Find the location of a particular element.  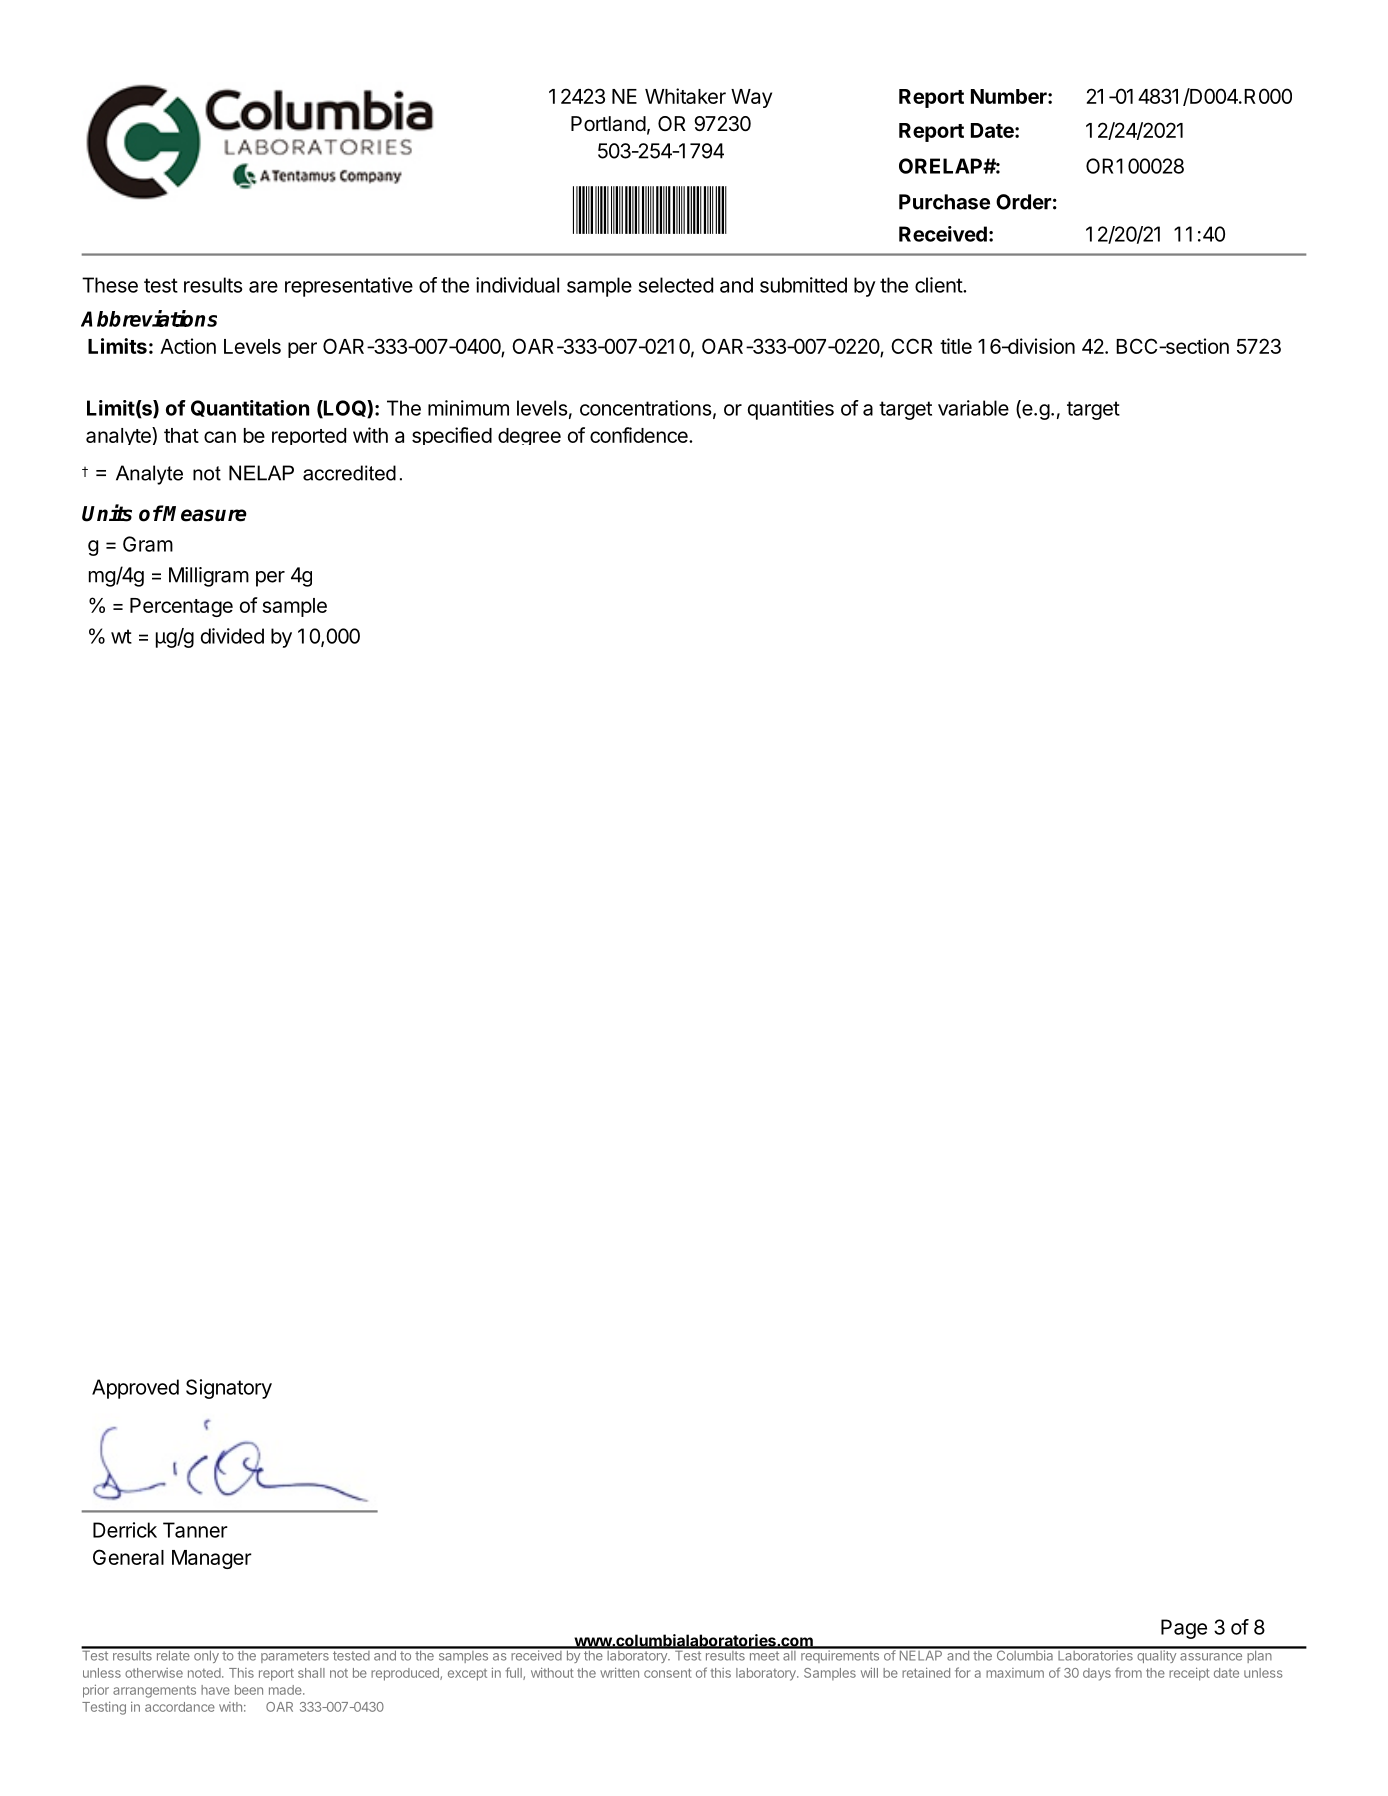

Portland is located at coordinates (608, 124).
